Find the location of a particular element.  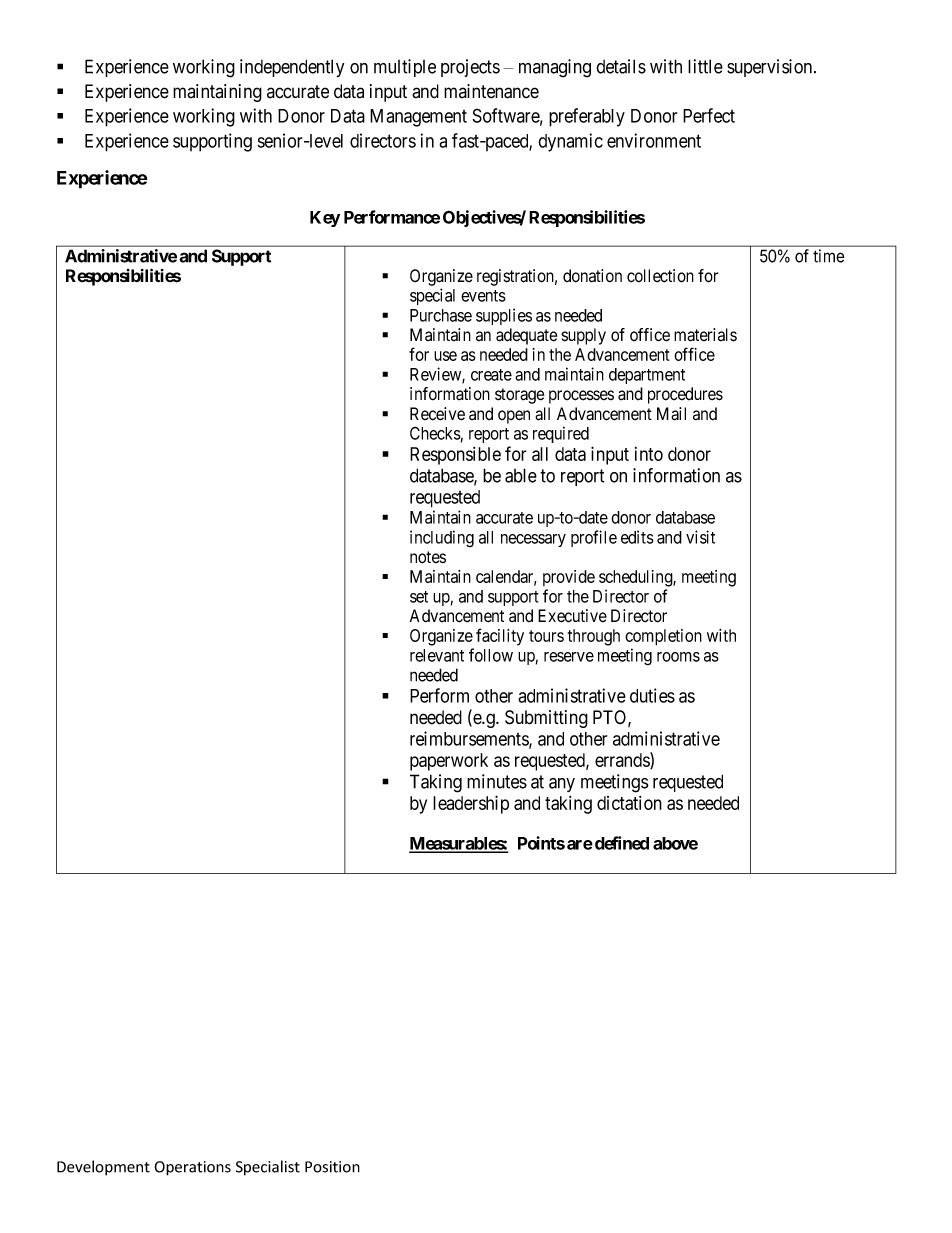

Key is located at coordinates (325, 219).
